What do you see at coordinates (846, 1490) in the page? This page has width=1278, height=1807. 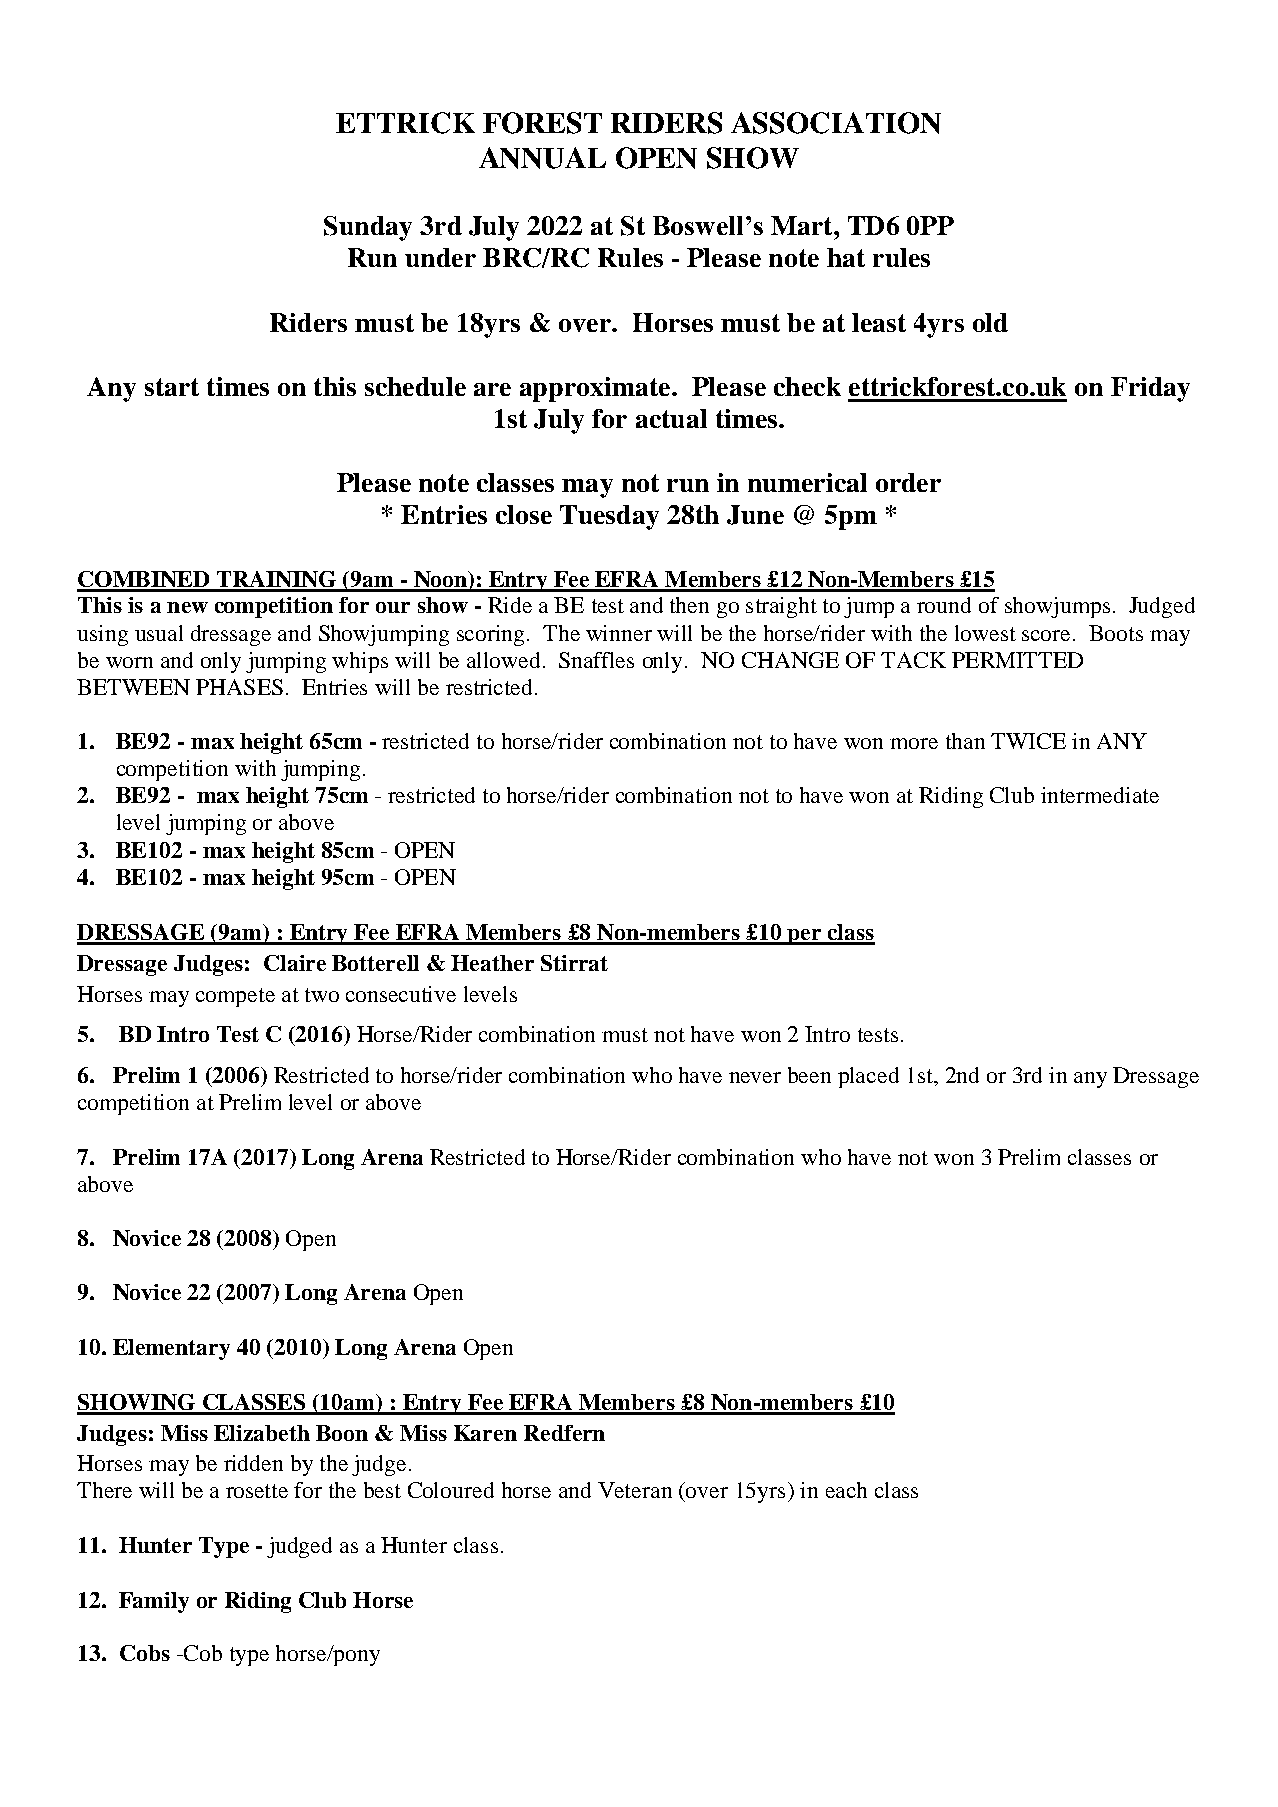 I see `each` at bounding box center [846, 1490].
